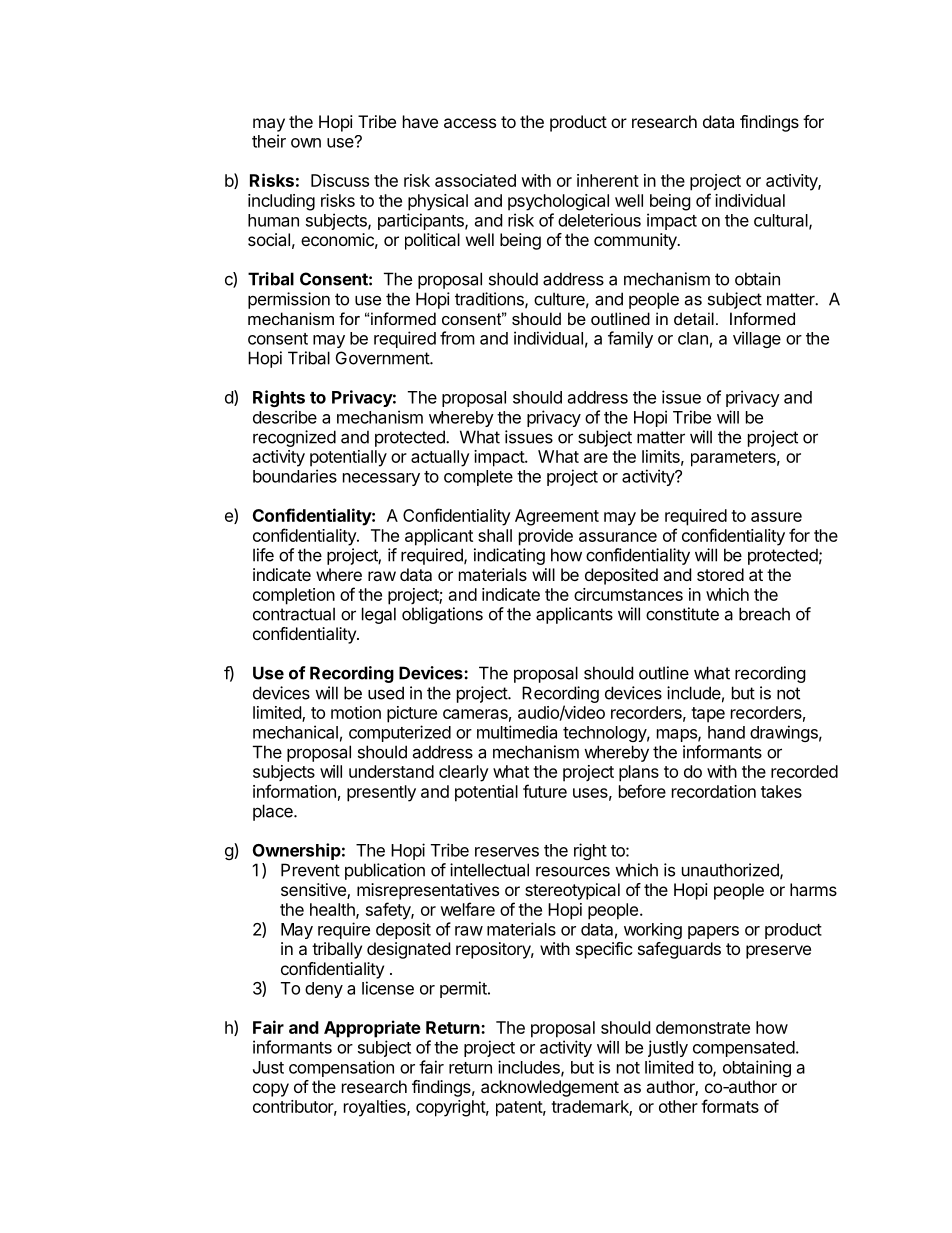 The height and width of the screenshot is (1233, 952). Describe the element at coordinates (295, 476) in the screenshot. I see `boundaries` at that location.
